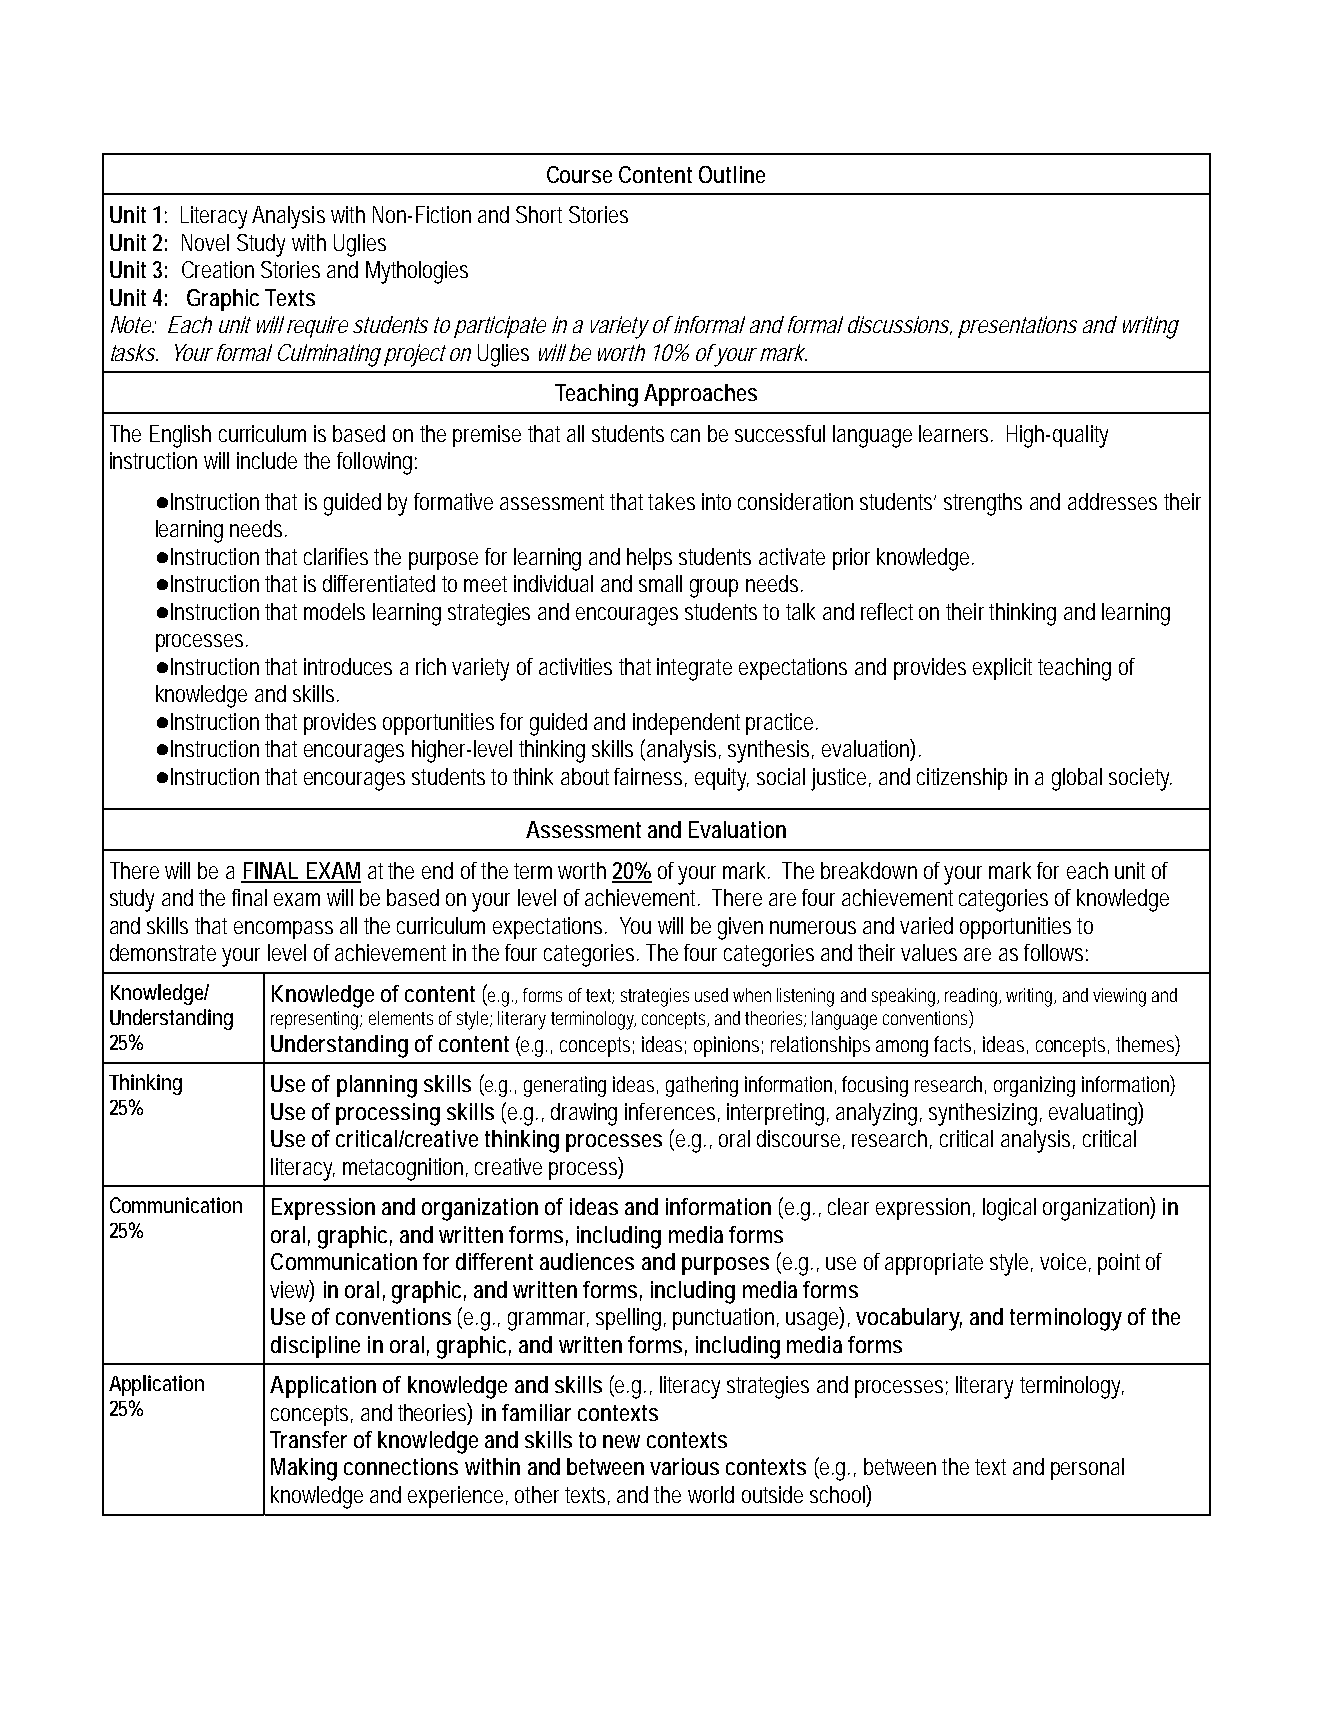  I want to click on explicit, so click(1002, 669).
